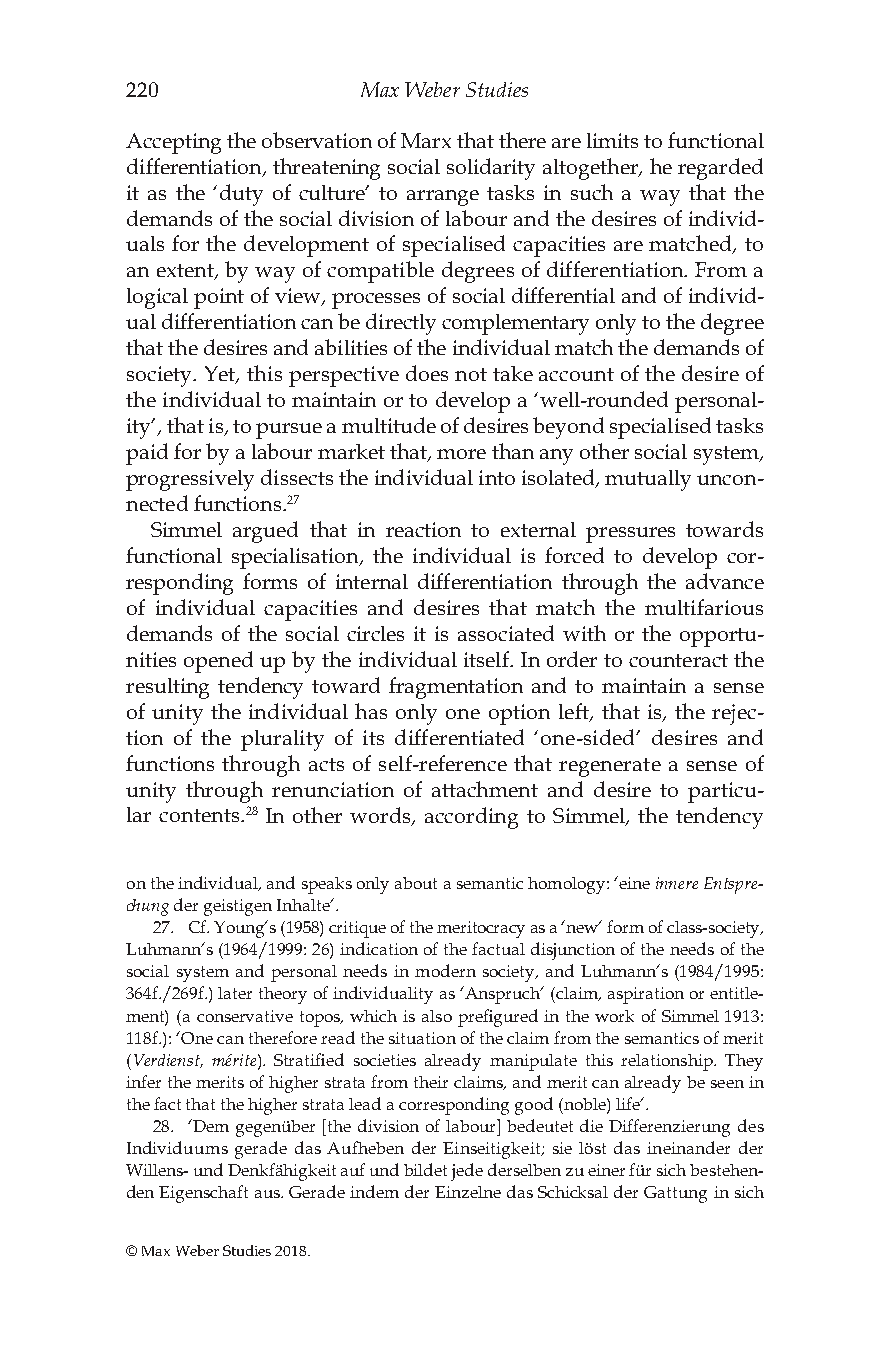 The image size is (896, 1345). What do you see at coordinates (374, 1191) in the image?
I see `indem` at bounding box center [374, 1191].
